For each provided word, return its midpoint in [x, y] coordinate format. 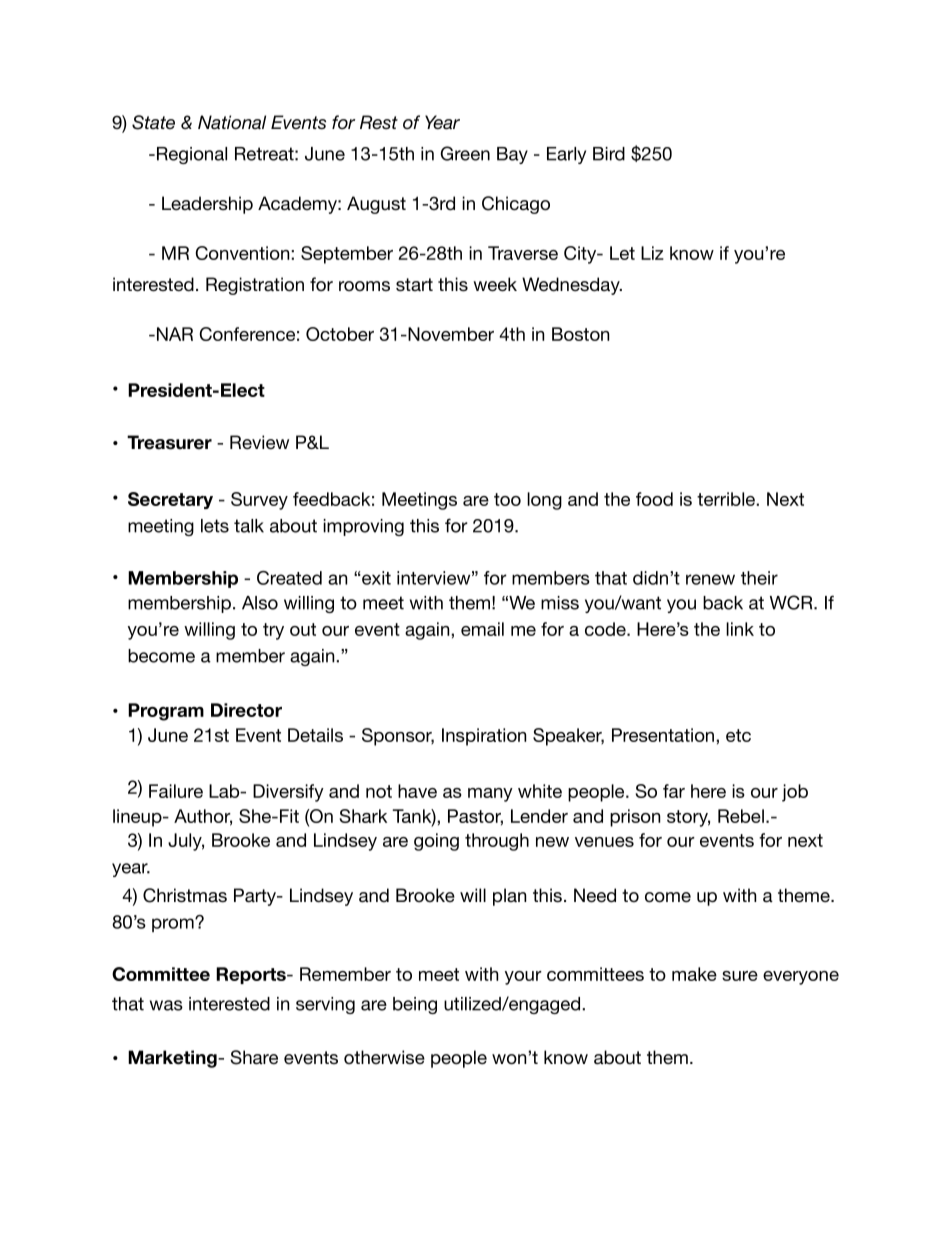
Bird [609, 154]
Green [465, 153]
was [166, 1005]
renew [710, 579]
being [415, 1005]
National [232, 122]
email [482, 629]
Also [260, 603]
